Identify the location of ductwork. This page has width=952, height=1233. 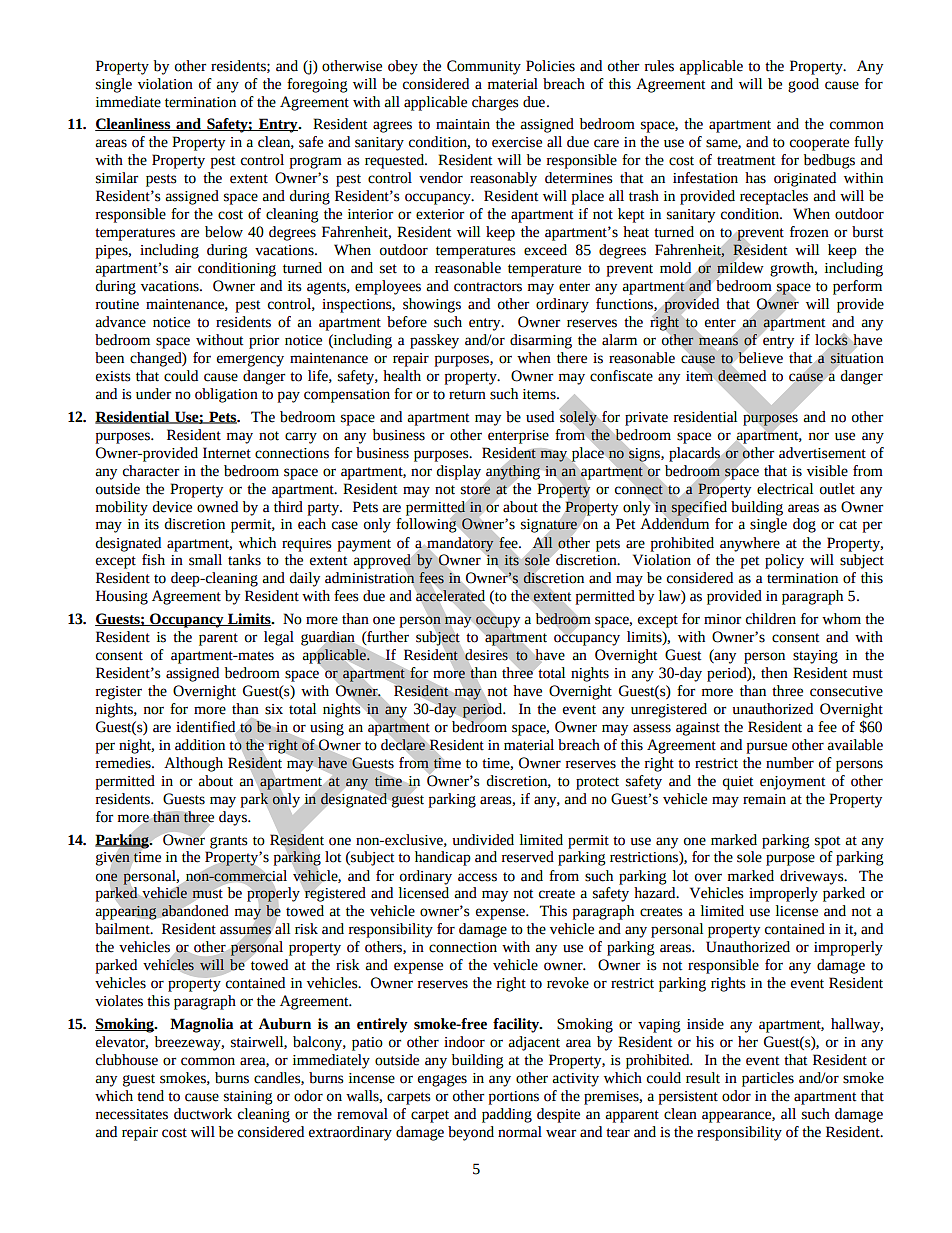
(203, 1114).
